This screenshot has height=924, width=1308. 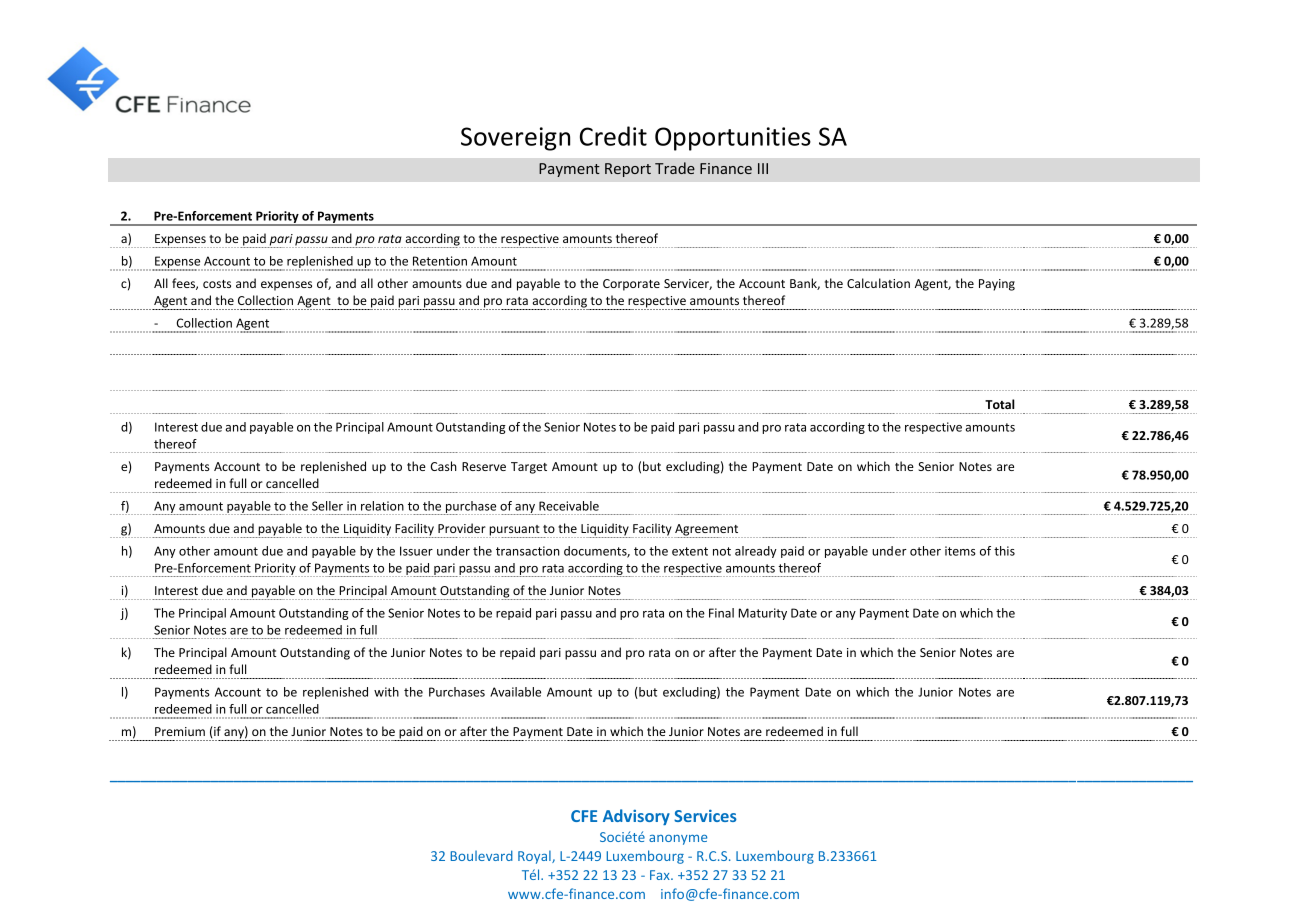 I want to click on Maturity, so click(x=762, y=614).
